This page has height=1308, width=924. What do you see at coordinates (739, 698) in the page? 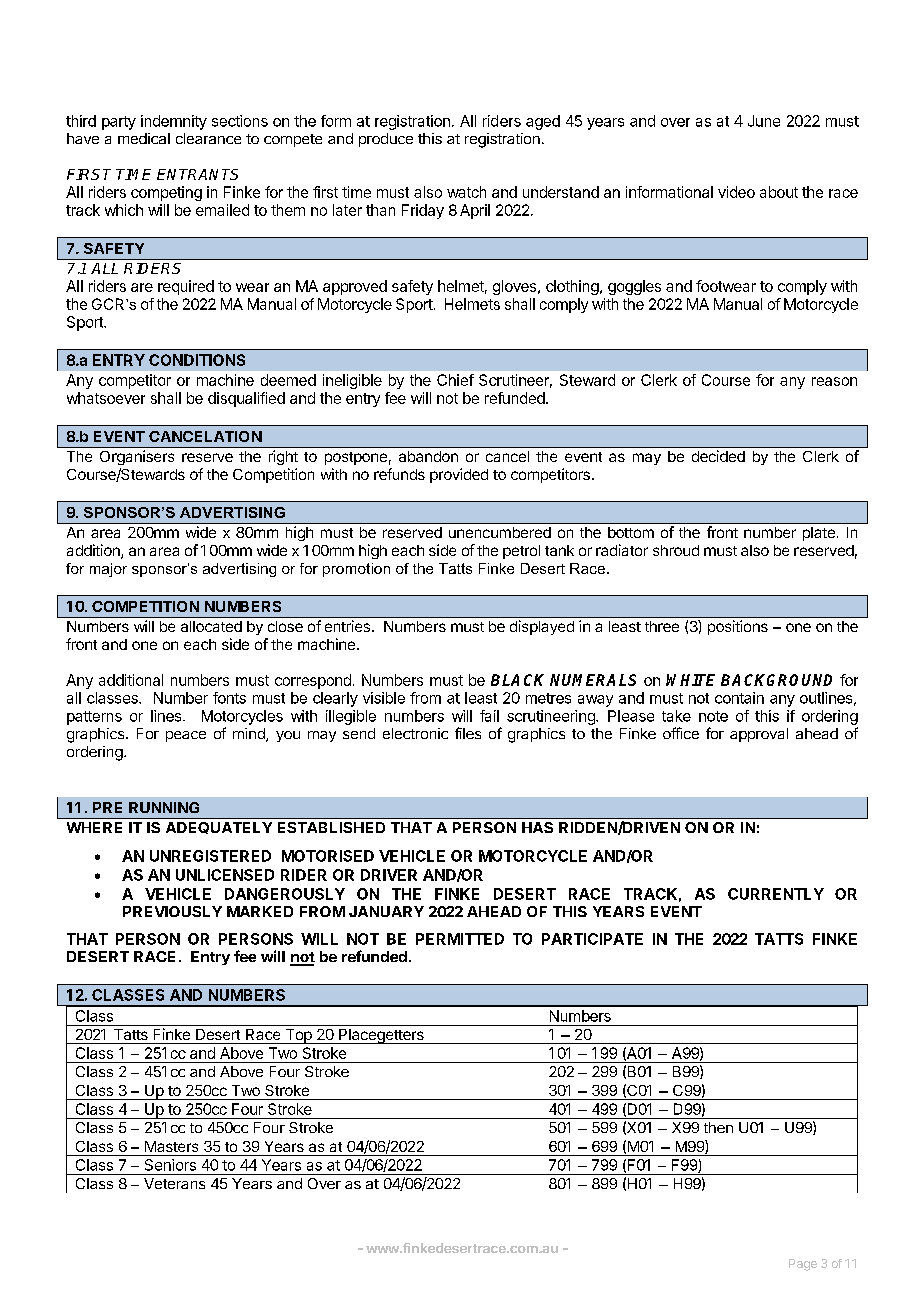
I see `contain` at bounding box center [739, 698].
